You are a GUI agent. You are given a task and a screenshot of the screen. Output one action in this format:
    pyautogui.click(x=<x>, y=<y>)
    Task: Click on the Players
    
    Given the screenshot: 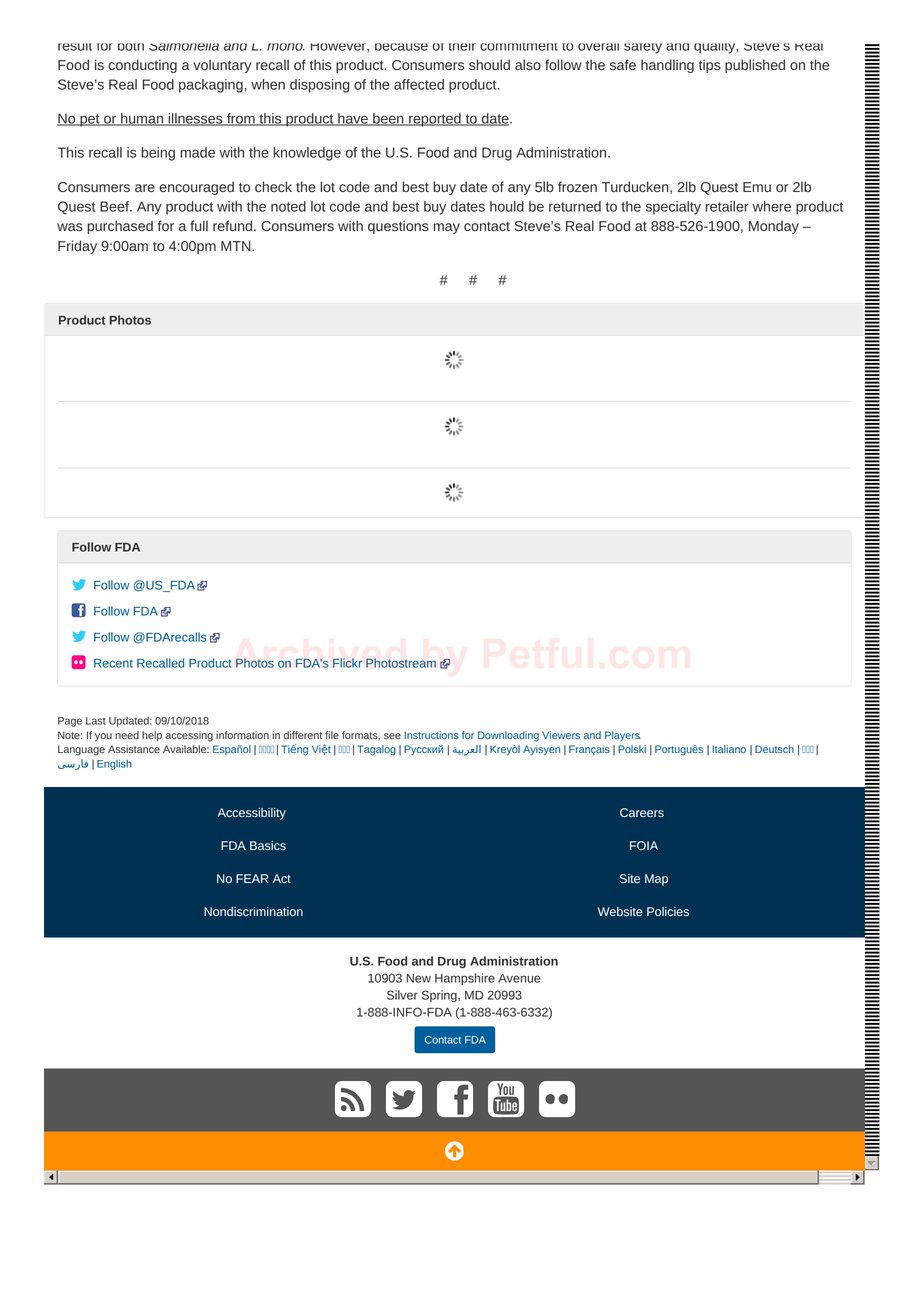 What is the action you would take?
    pyautogui.click(x=623, y=736)
